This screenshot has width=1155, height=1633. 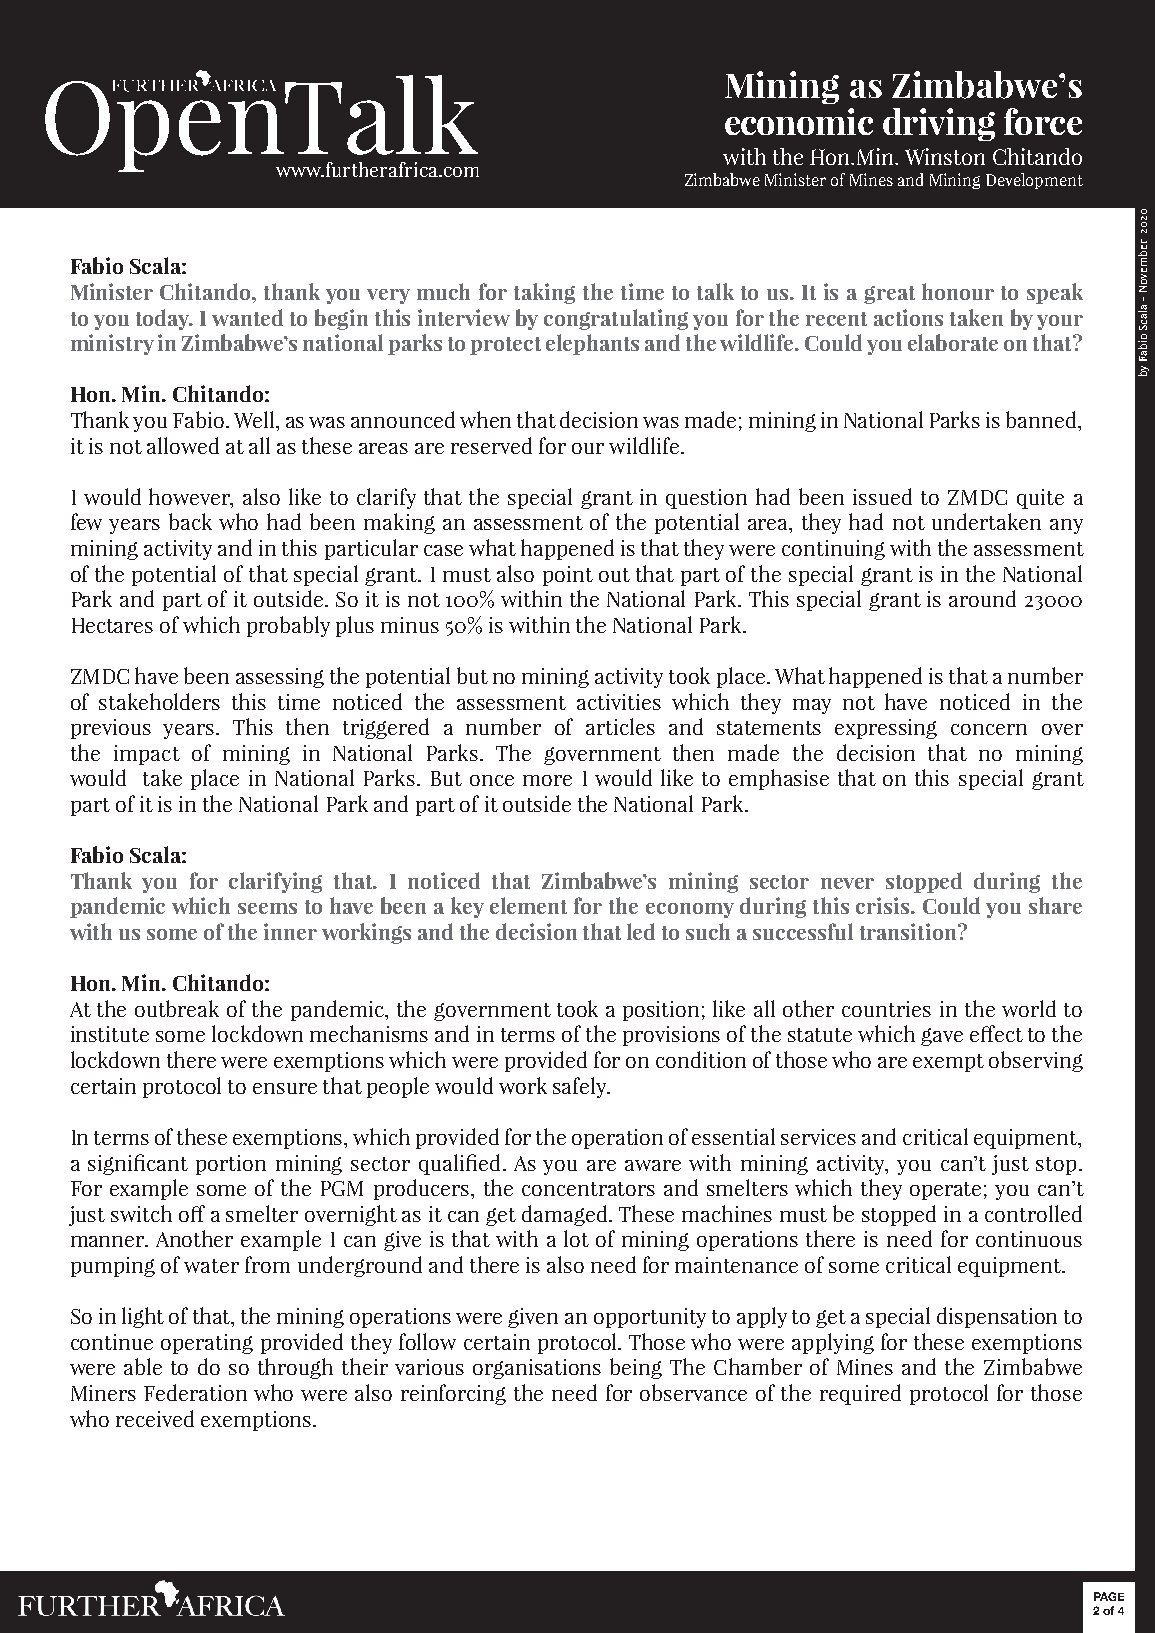 I want to click on impact, so click(x=147, y=755).
